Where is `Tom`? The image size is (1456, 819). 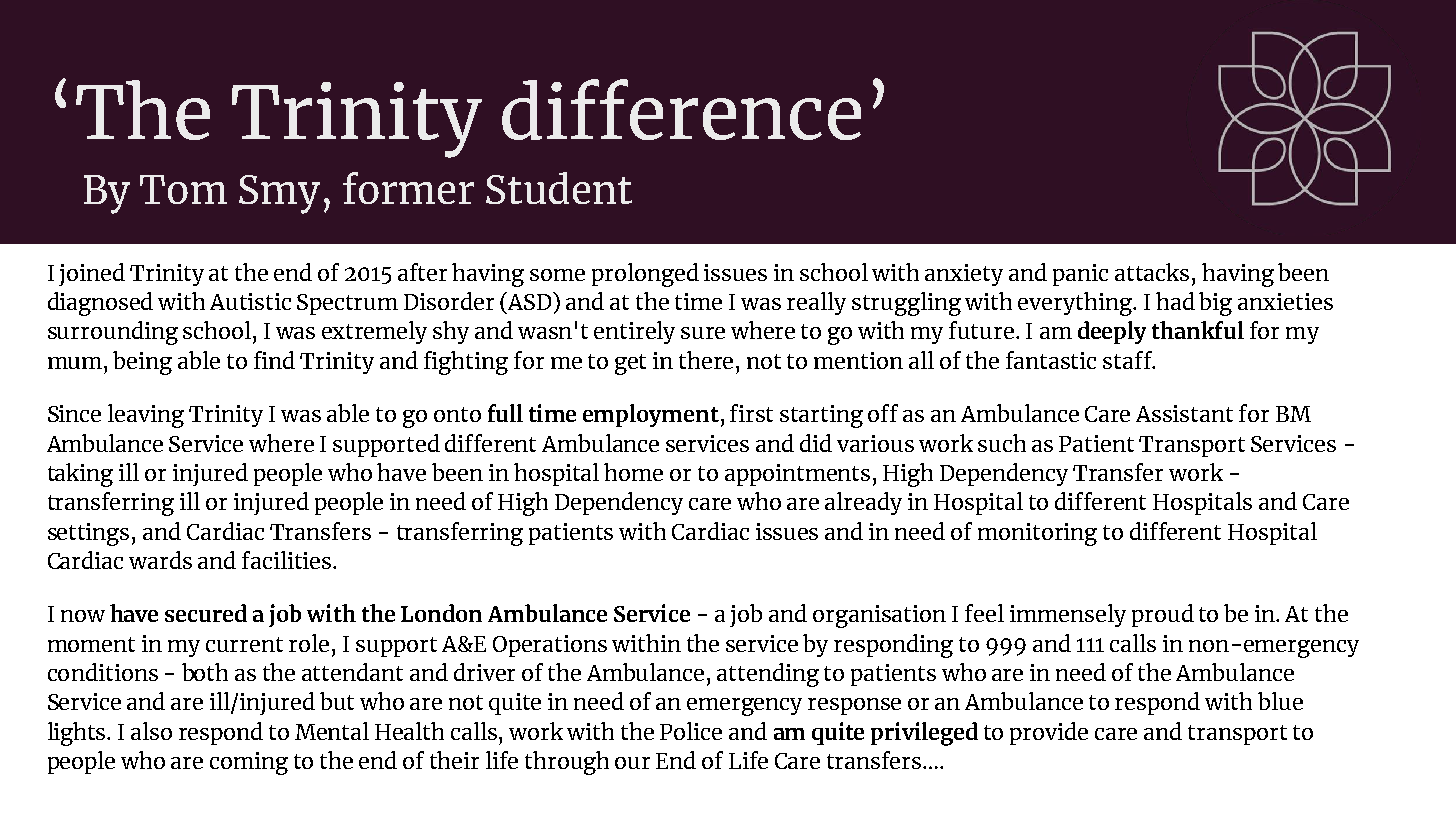 Tom is located at coordinates (183, 189).
